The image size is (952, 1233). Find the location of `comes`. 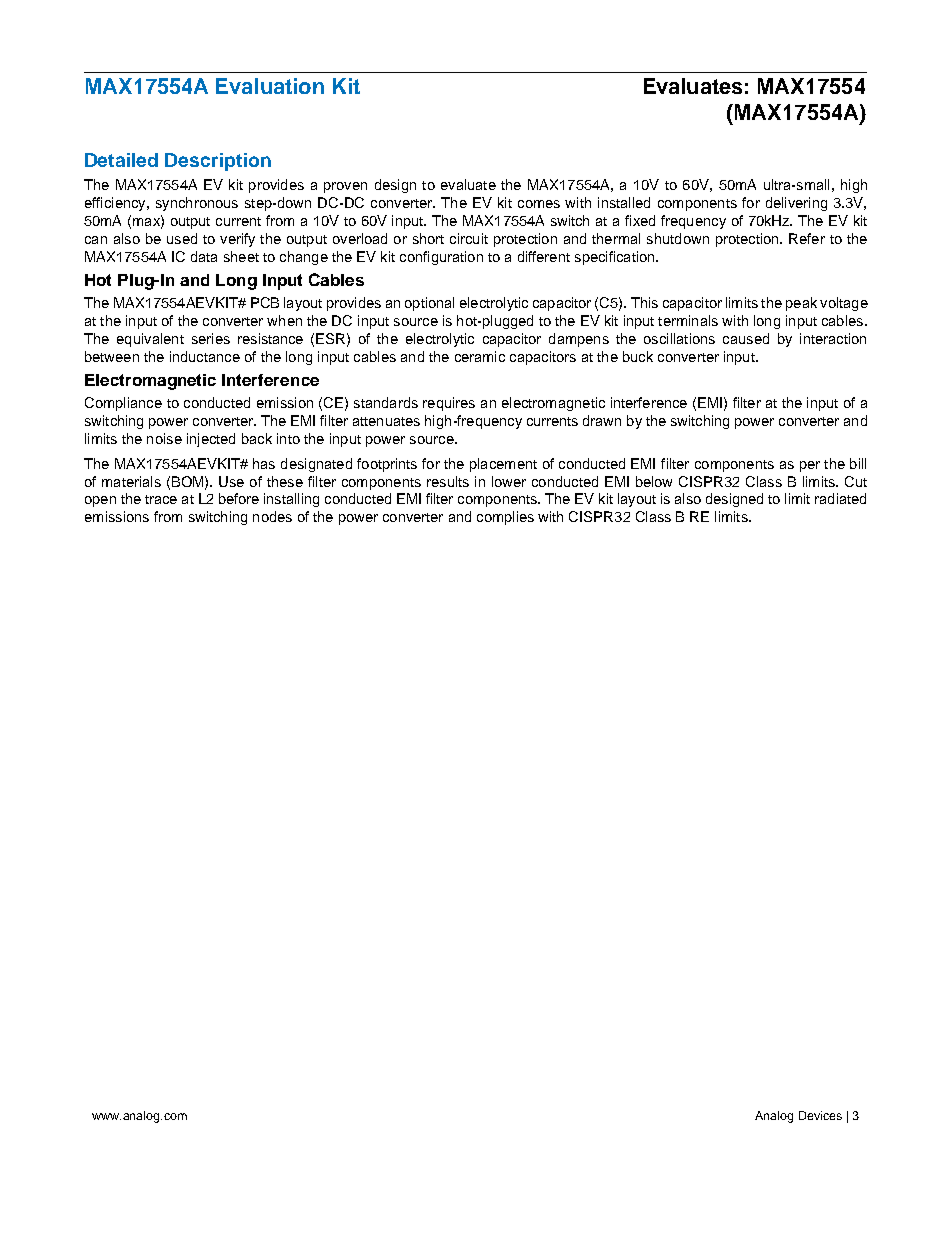

comes is located at coordinates (539, 204).
